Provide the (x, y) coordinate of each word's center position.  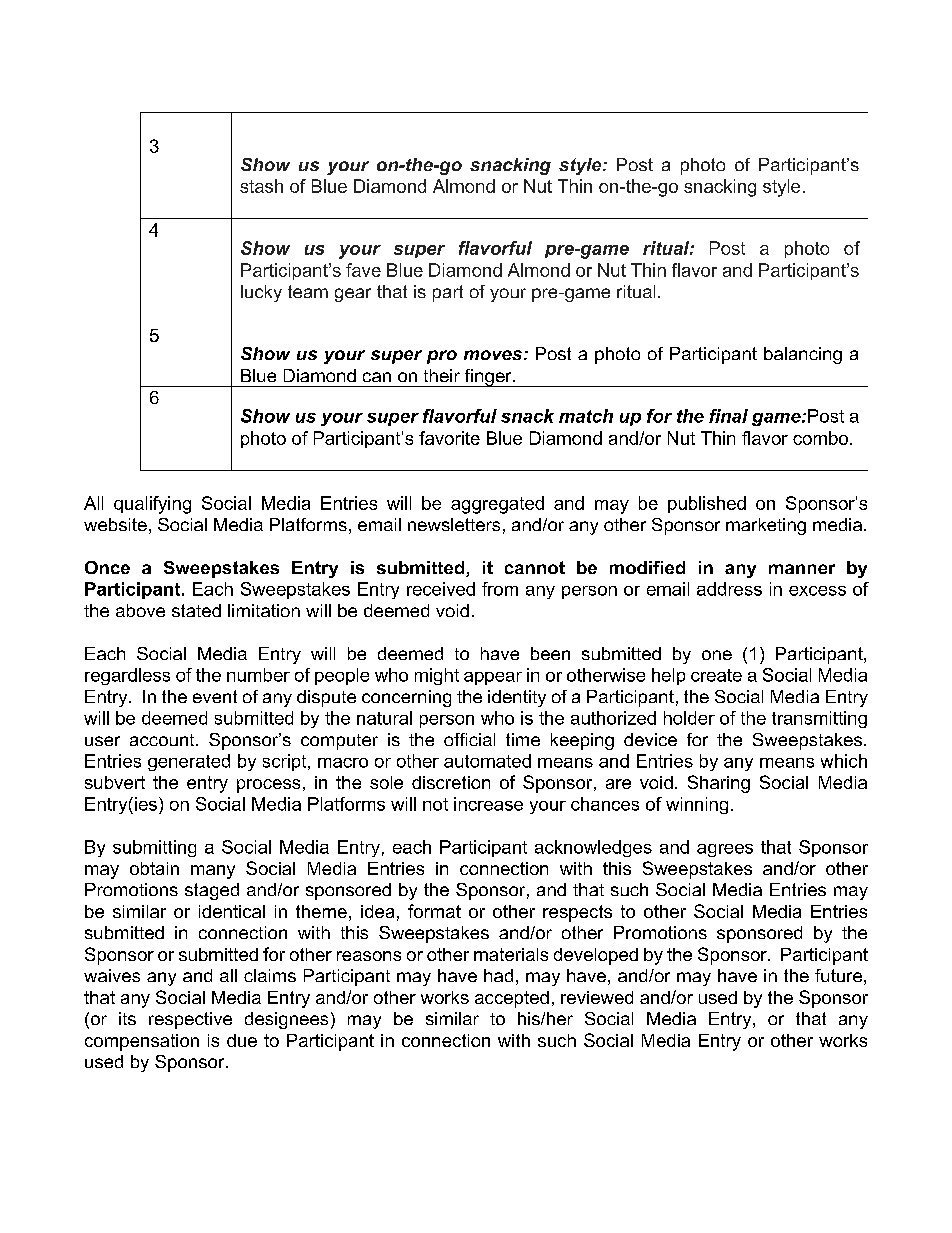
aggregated (497, 505)
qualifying (152, 505)
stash (261, 186)
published (707, 504)
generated (189, 762)
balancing (803, 355)
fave (363, 270)
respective (190, 1020)
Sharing (719, 784)
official (469, 739)
